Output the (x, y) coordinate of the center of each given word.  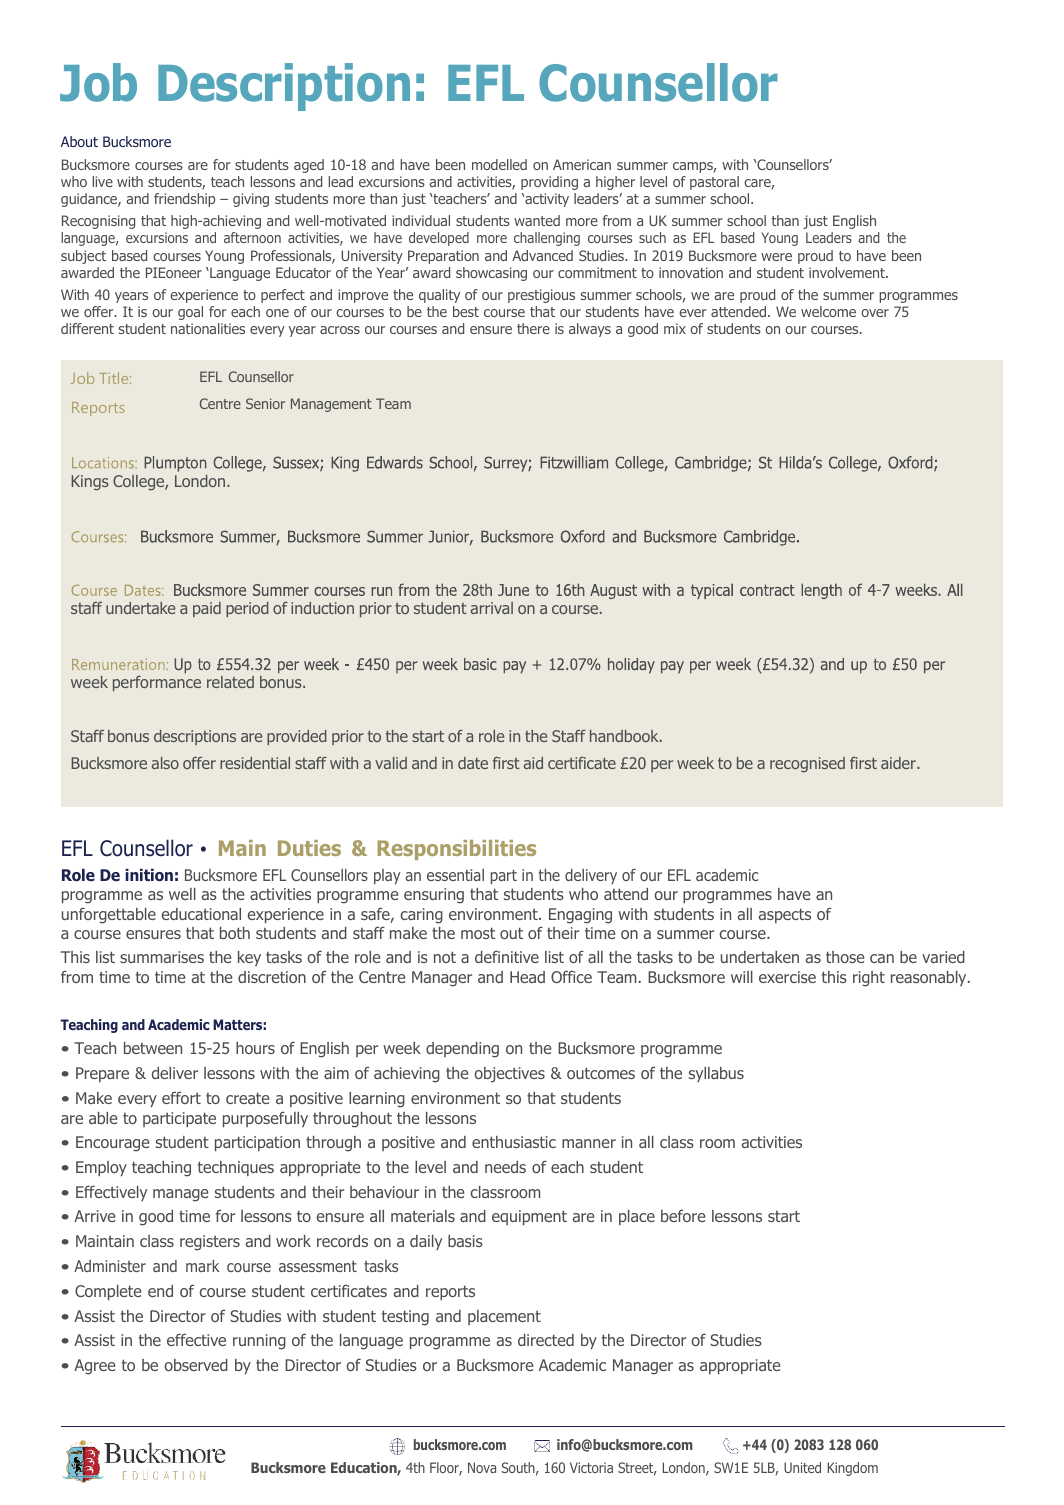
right (869, 979)
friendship (184, 200)
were (776, 257)
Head (527, 977)
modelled (499, 164)
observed (196, 1365)
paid (207, 609)
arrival (492, 608)
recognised (807, 764)
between (153, 1048)
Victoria (591, 1467)
